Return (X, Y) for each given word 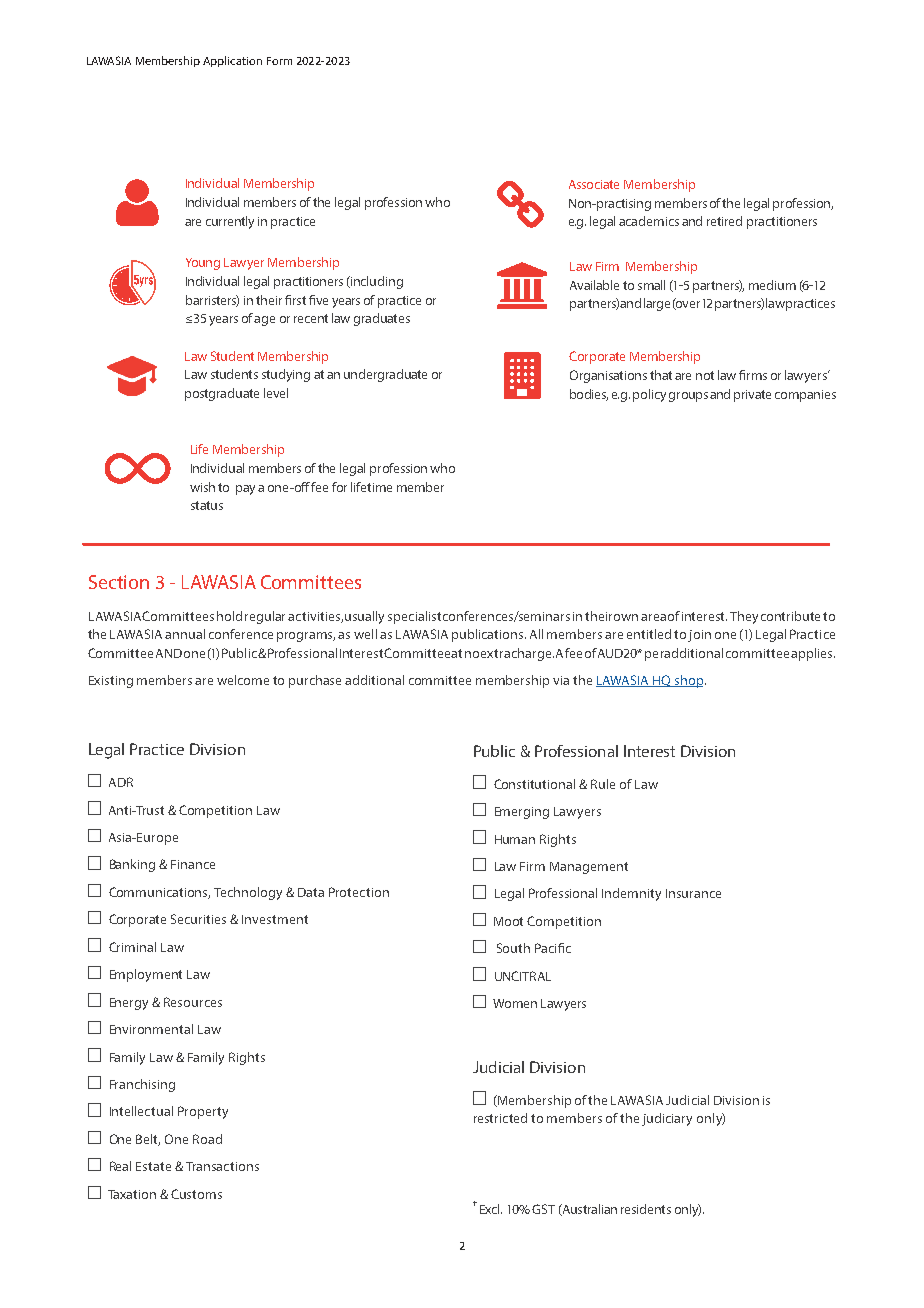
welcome (243, 680)
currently (230, 222)
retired (724, 221)
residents (646, 1209)
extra (495, 653)
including (376, 282)
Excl (491, 1209)
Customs (196, 1194)
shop (689, 681)
